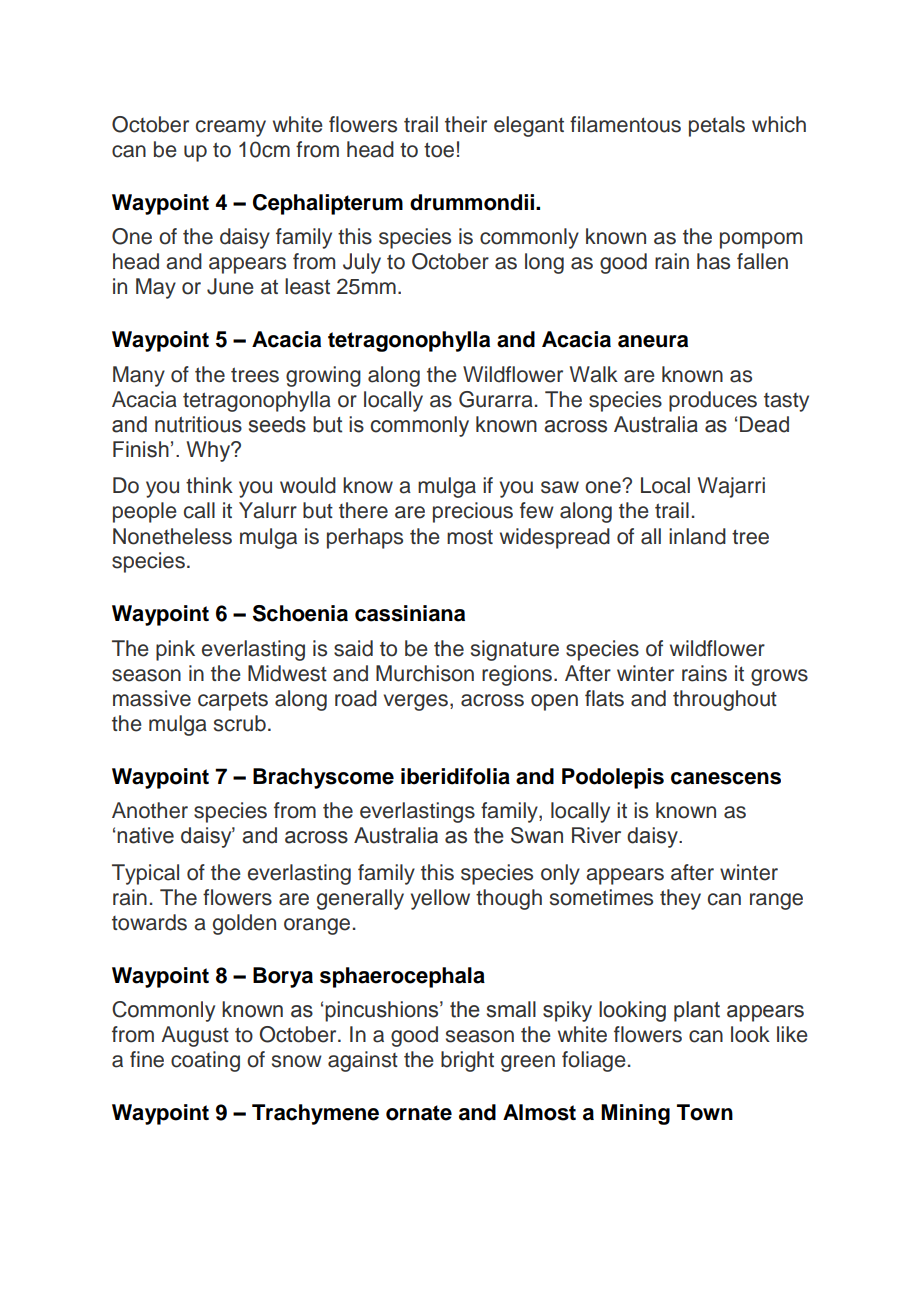 This screenshot has height=1308, width=924. I want to click on Town, so click(705, 1112).
